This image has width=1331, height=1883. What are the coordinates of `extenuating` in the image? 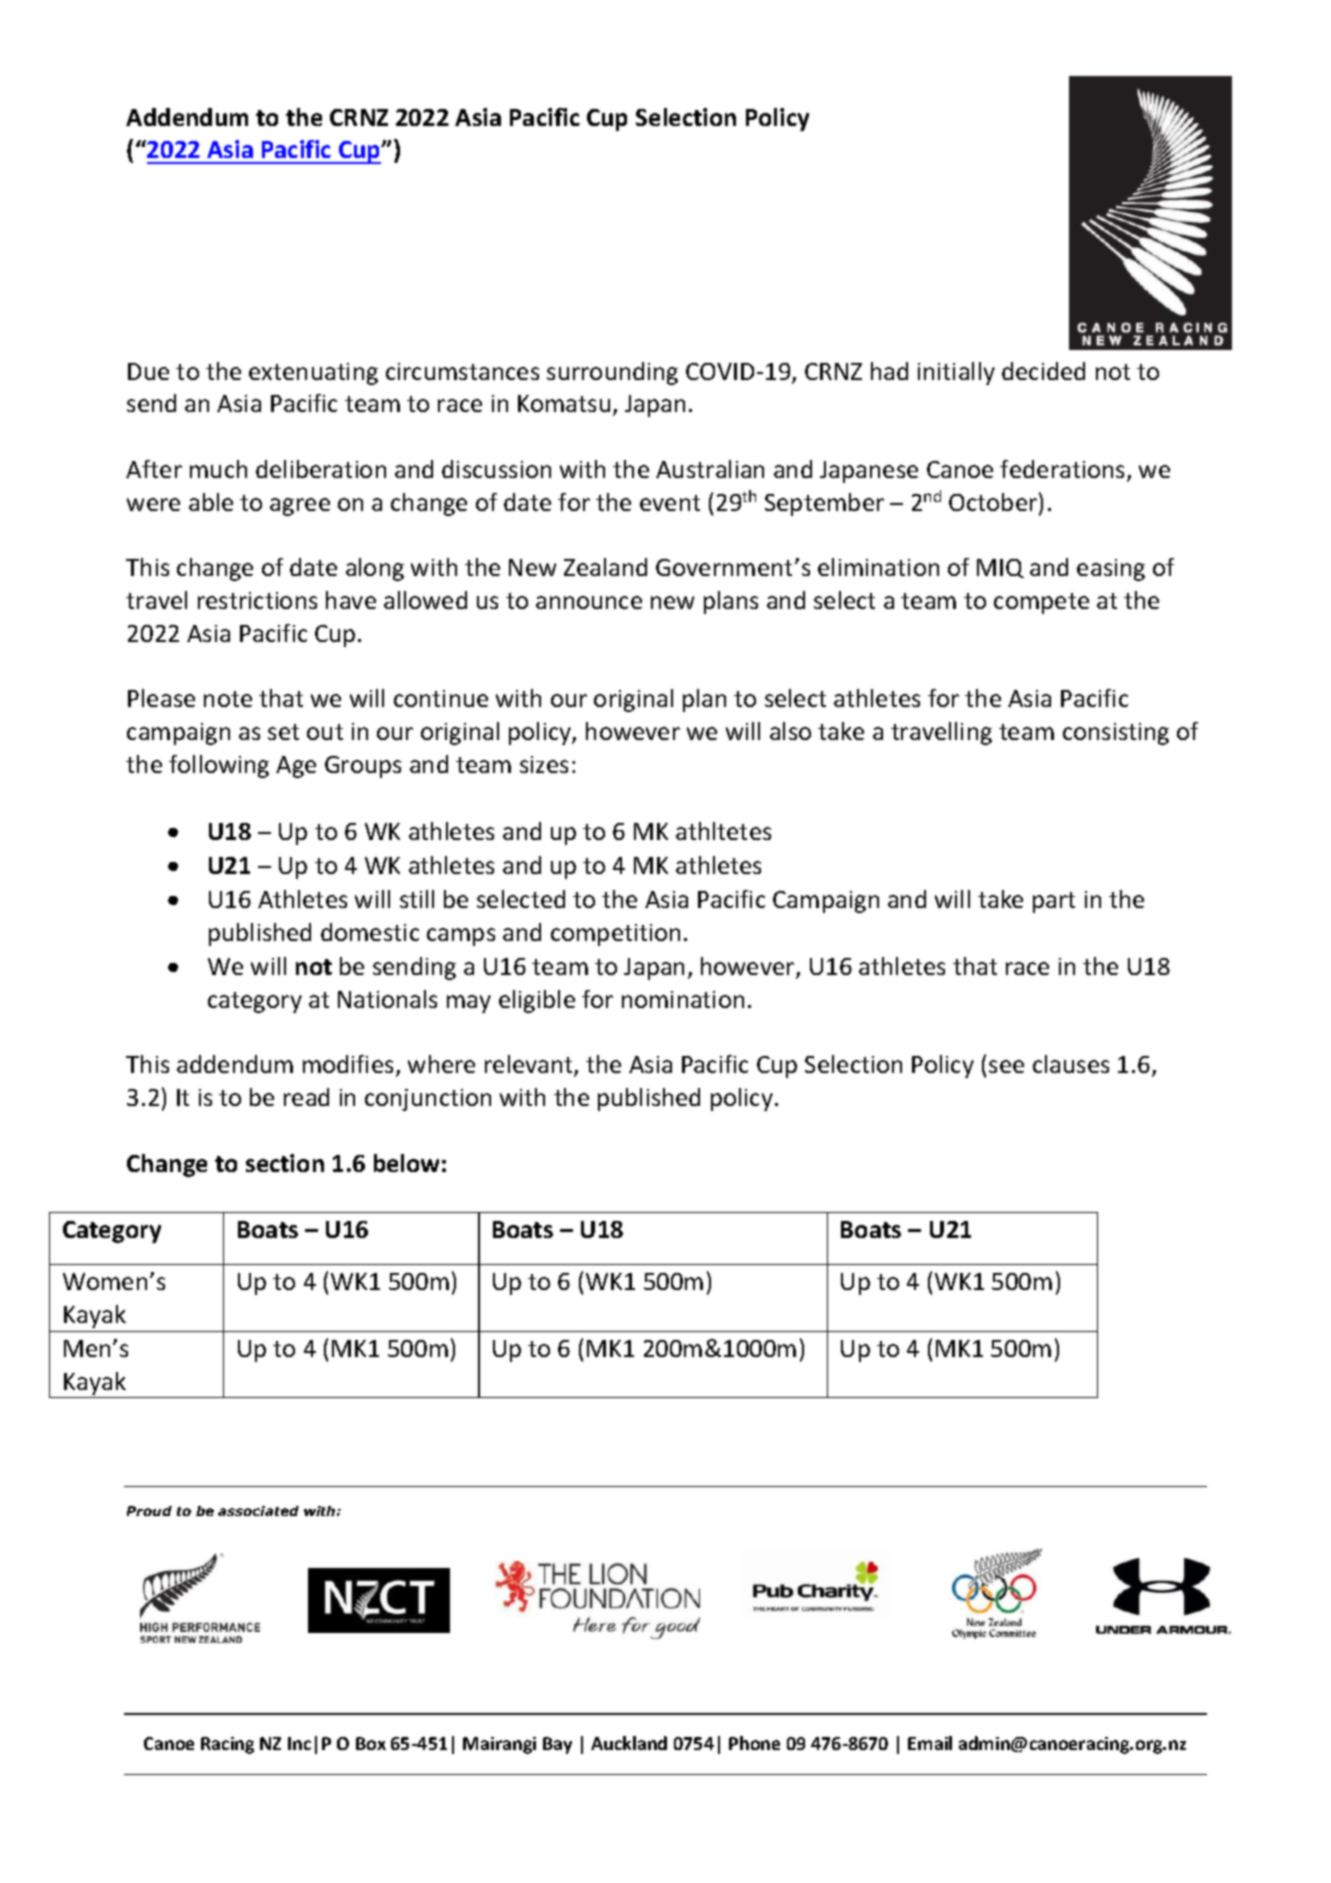 It's located at (313, 374).
